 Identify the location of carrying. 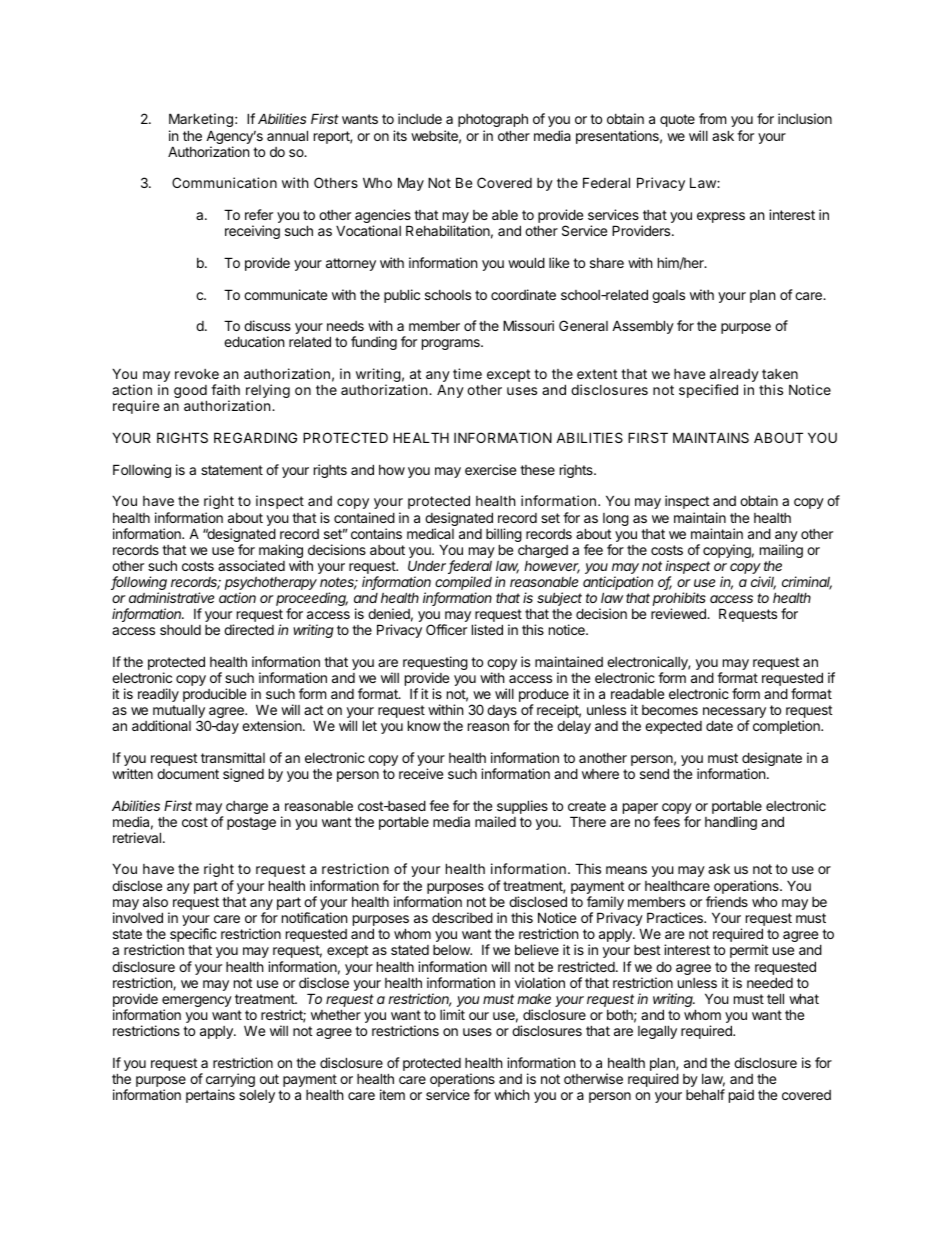
(230, 1081).
